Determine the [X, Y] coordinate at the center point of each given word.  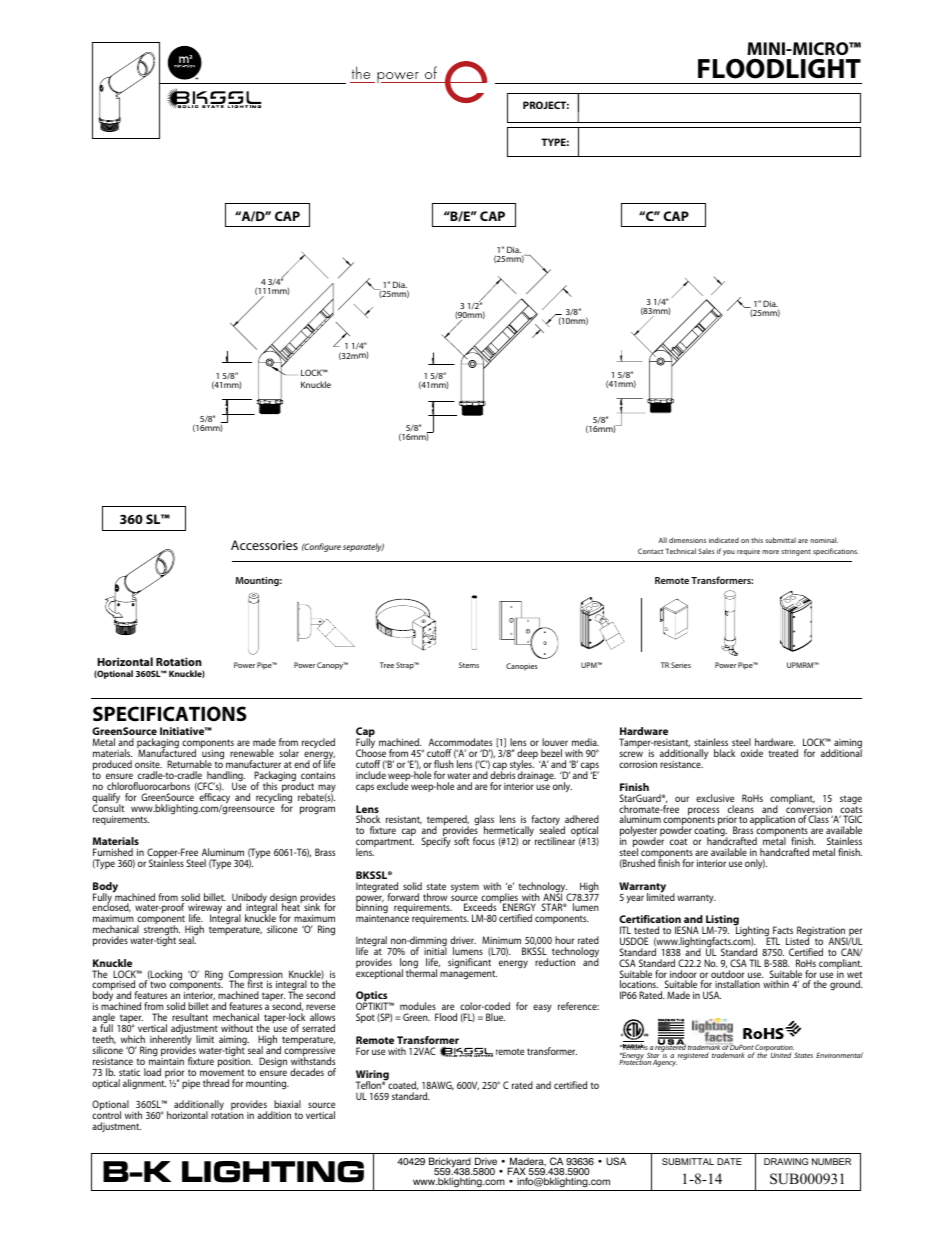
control [106, 1115]
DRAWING [786, 1161]
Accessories [264, 545]
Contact [650, 551]
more [770, 552]
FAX [517, 1172]
